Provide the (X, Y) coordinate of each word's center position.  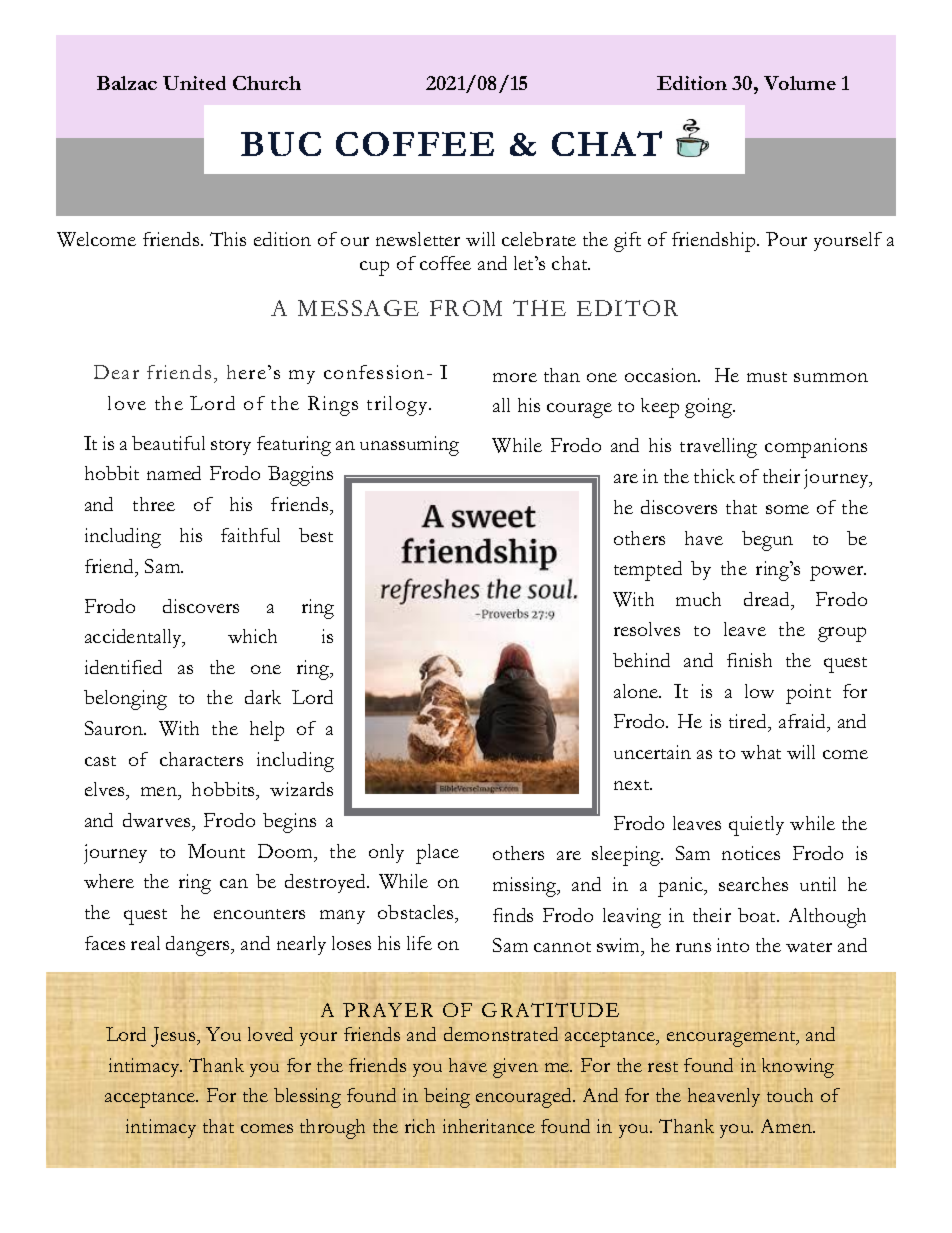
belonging (125, 700)
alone (637, 691)
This (228, 239)
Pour (786, 239)
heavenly (724, 1097)
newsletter (418, 239)
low (759, 691)
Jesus (174, 1037)
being (447, 1098)
